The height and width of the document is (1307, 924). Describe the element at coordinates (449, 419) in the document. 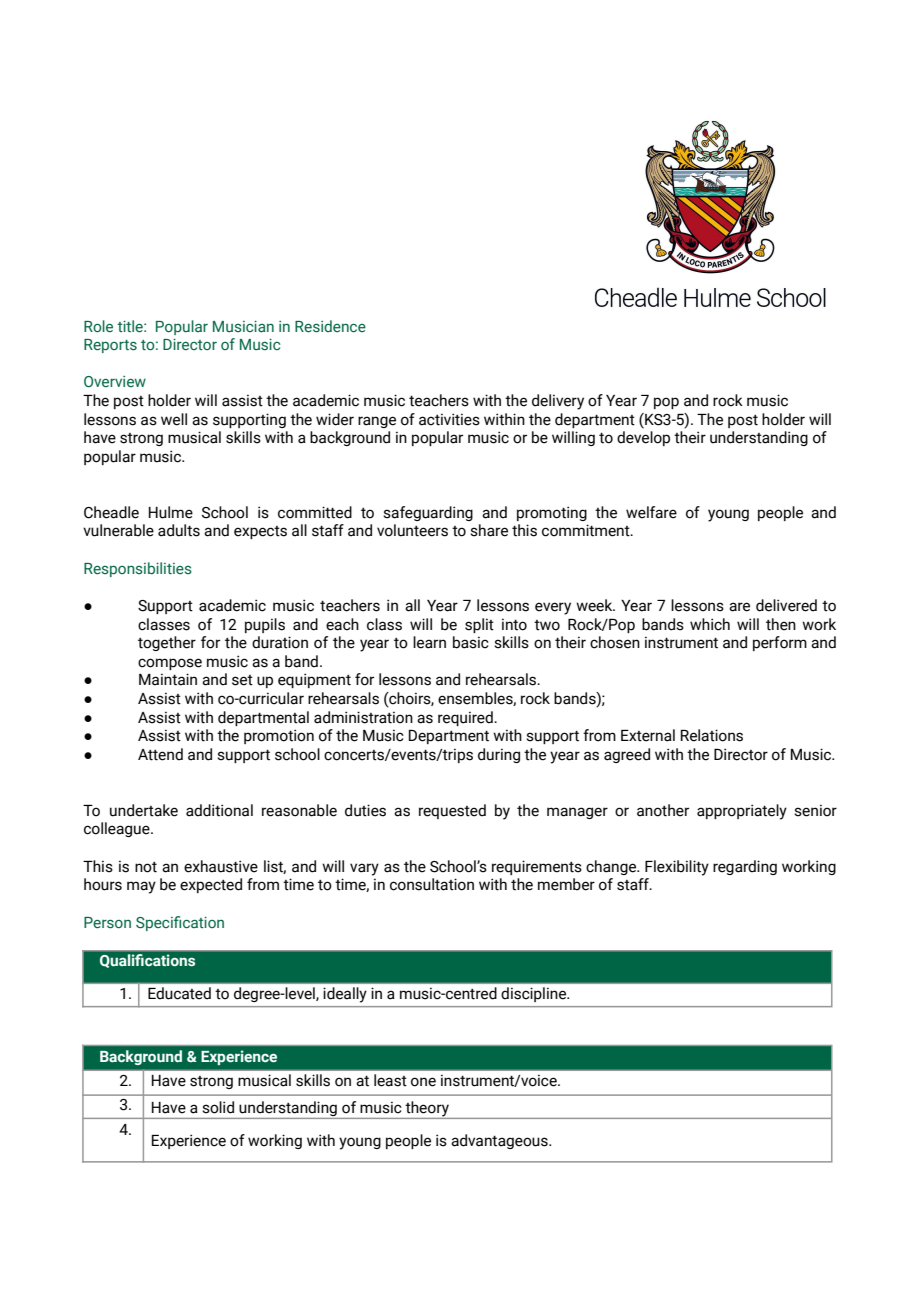

I see `activities` at that location.
